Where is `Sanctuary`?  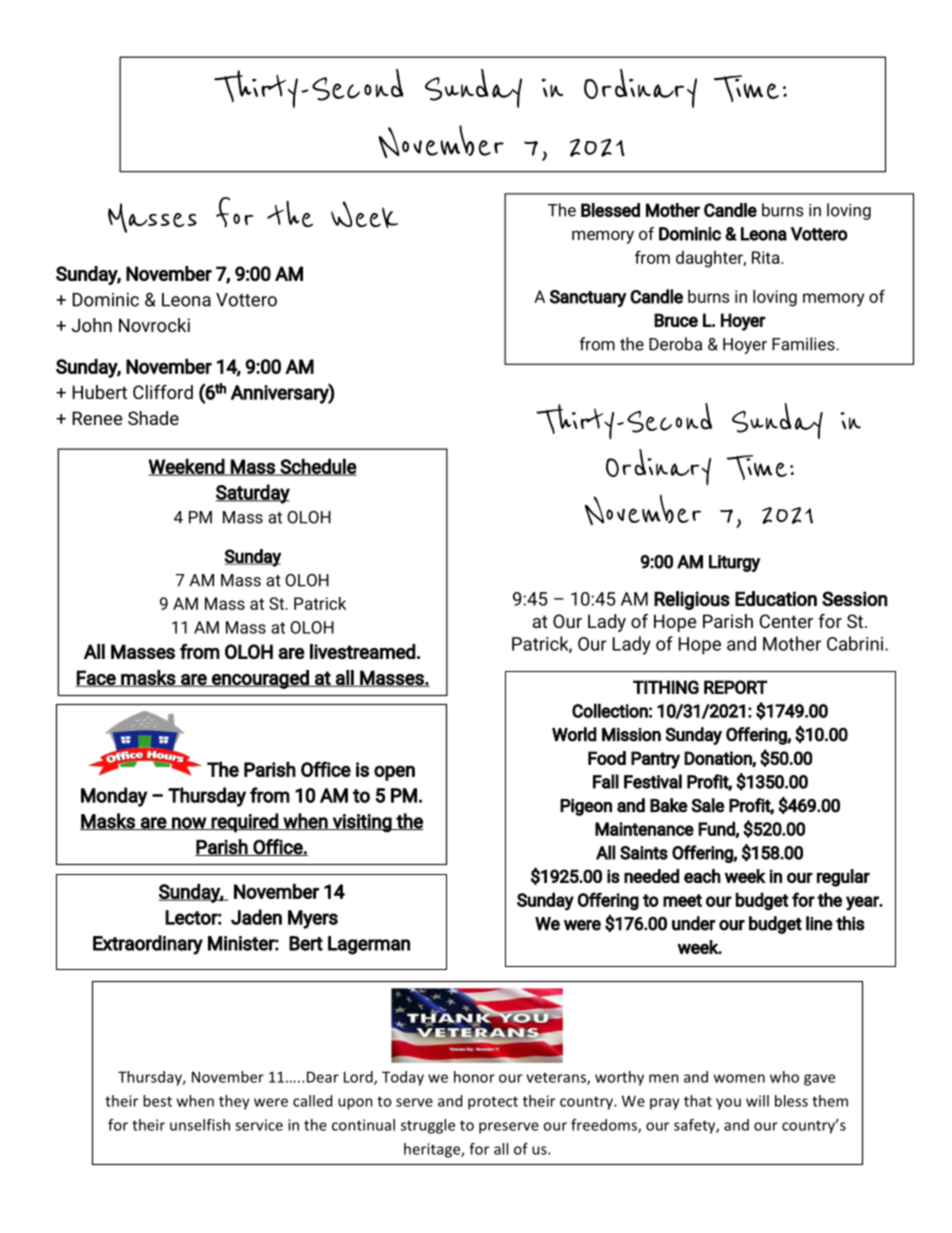 Sanctuary is located at coordinates (588, 298).
